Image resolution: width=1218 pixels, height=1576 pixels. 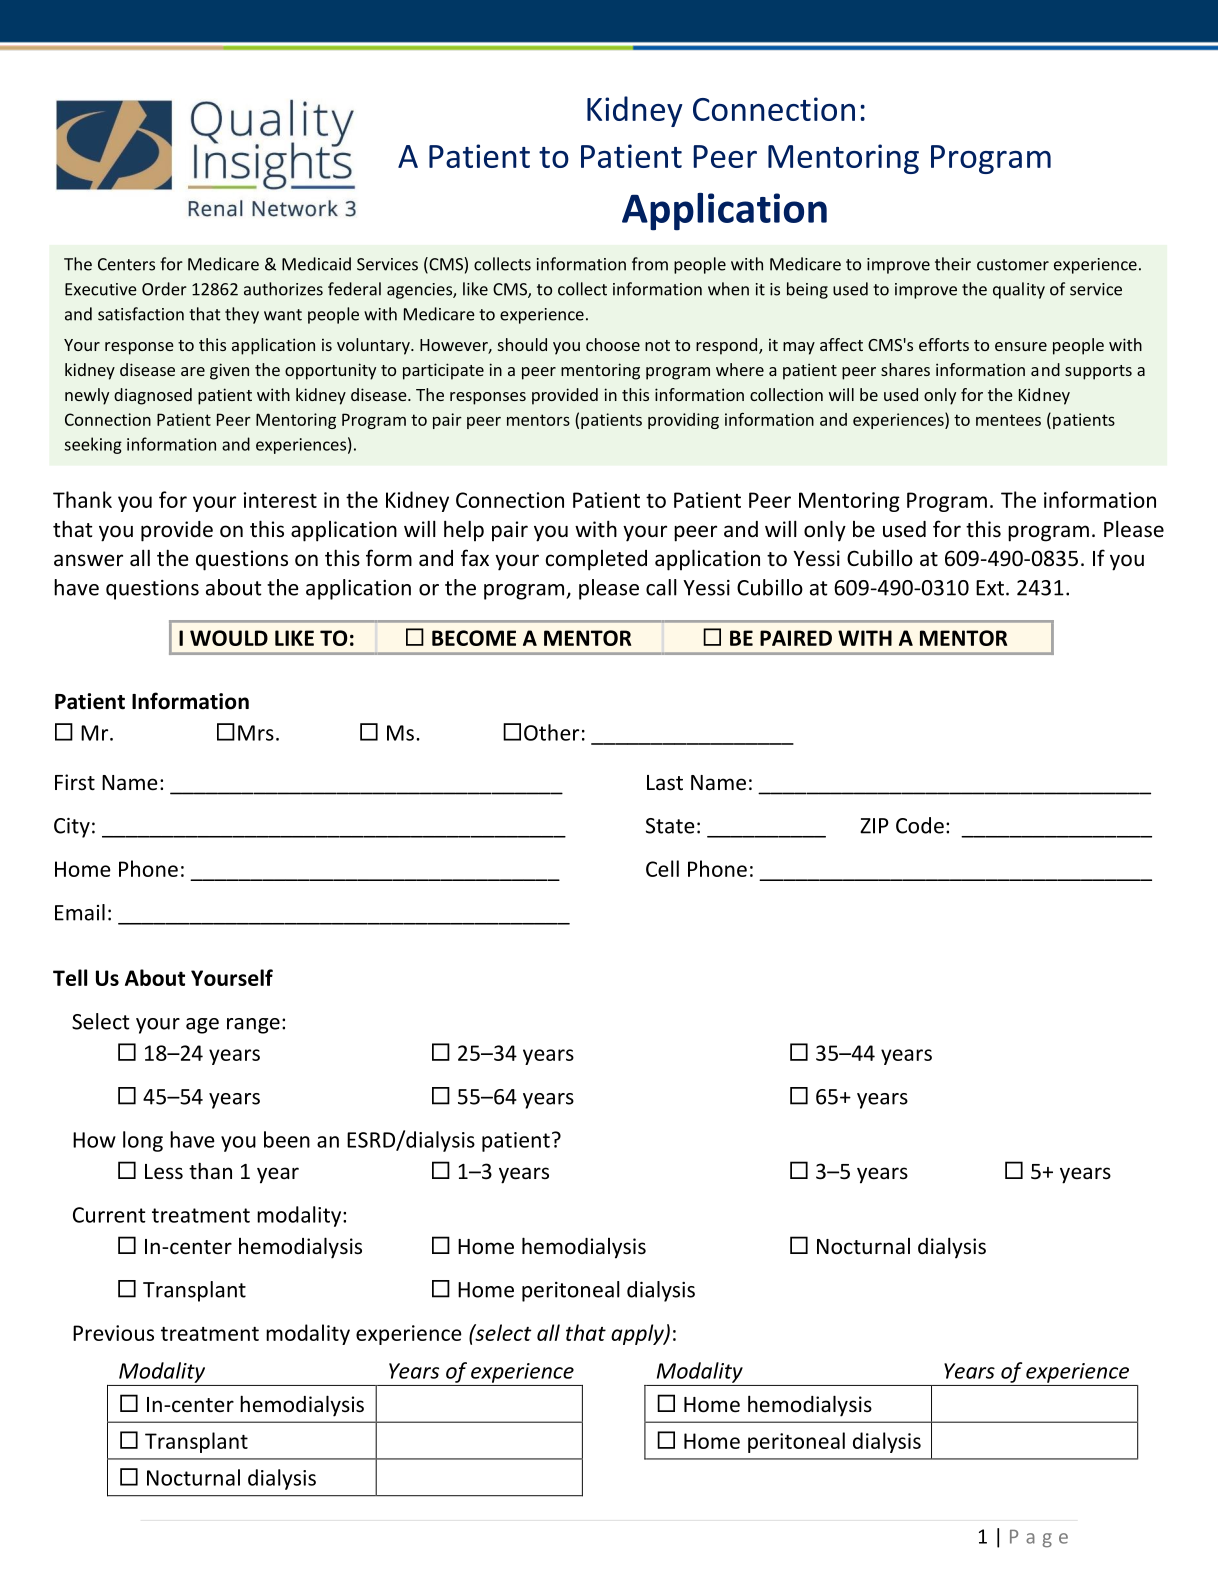 I want to click on Last, so click(x=665, y=783).
